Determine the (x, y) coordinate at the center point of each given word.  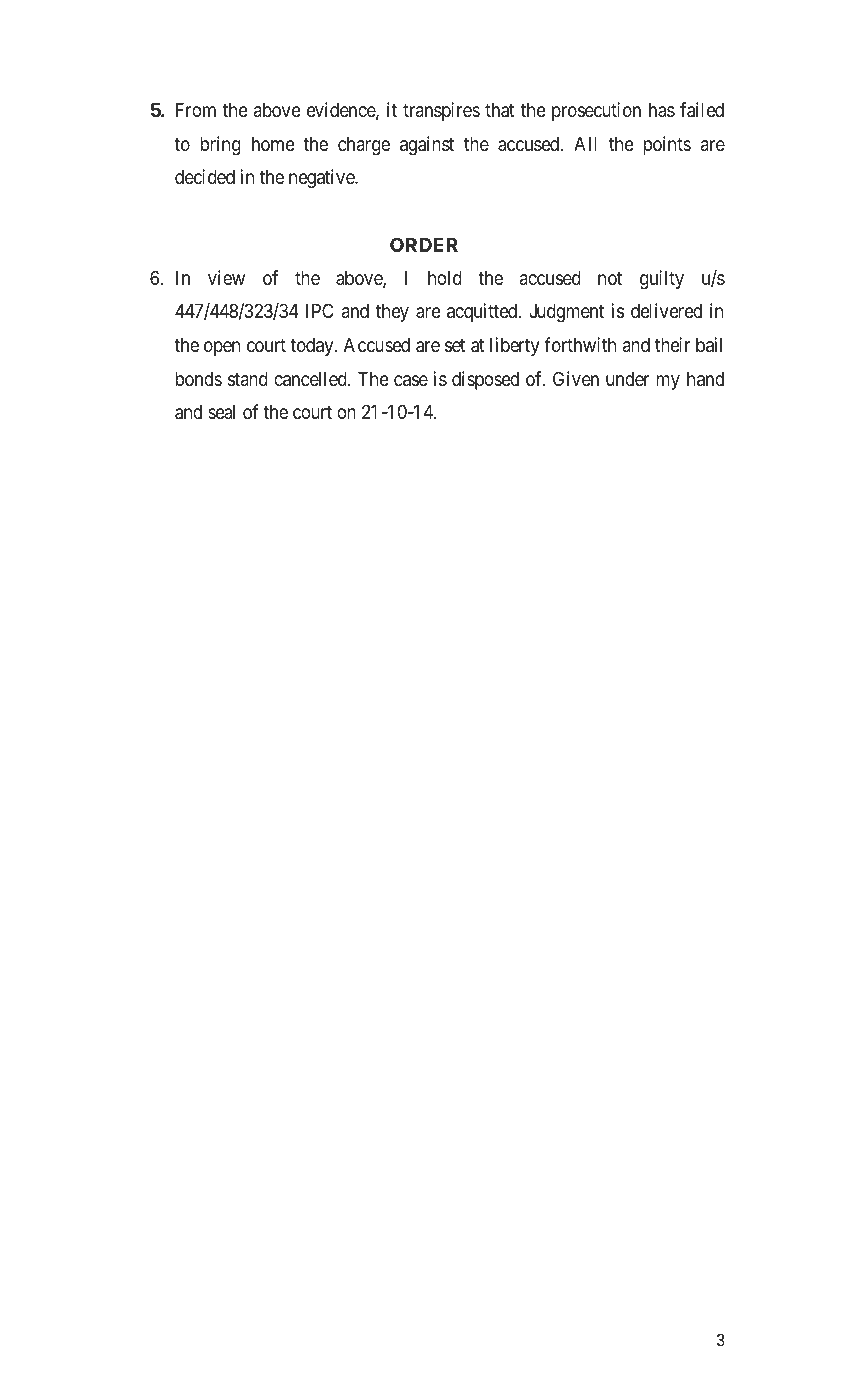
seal (221, 412)
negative (322, 178)
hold (445, 278)
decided (205, 176)
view (226, 277)
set (455, 345)
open (222, 348)
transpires (441, 111)
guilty (662, 279)
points (667, 145)
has (662, 110)
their (672, 344)
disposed (485, 380)
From (196, 110)
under (628, 379)
